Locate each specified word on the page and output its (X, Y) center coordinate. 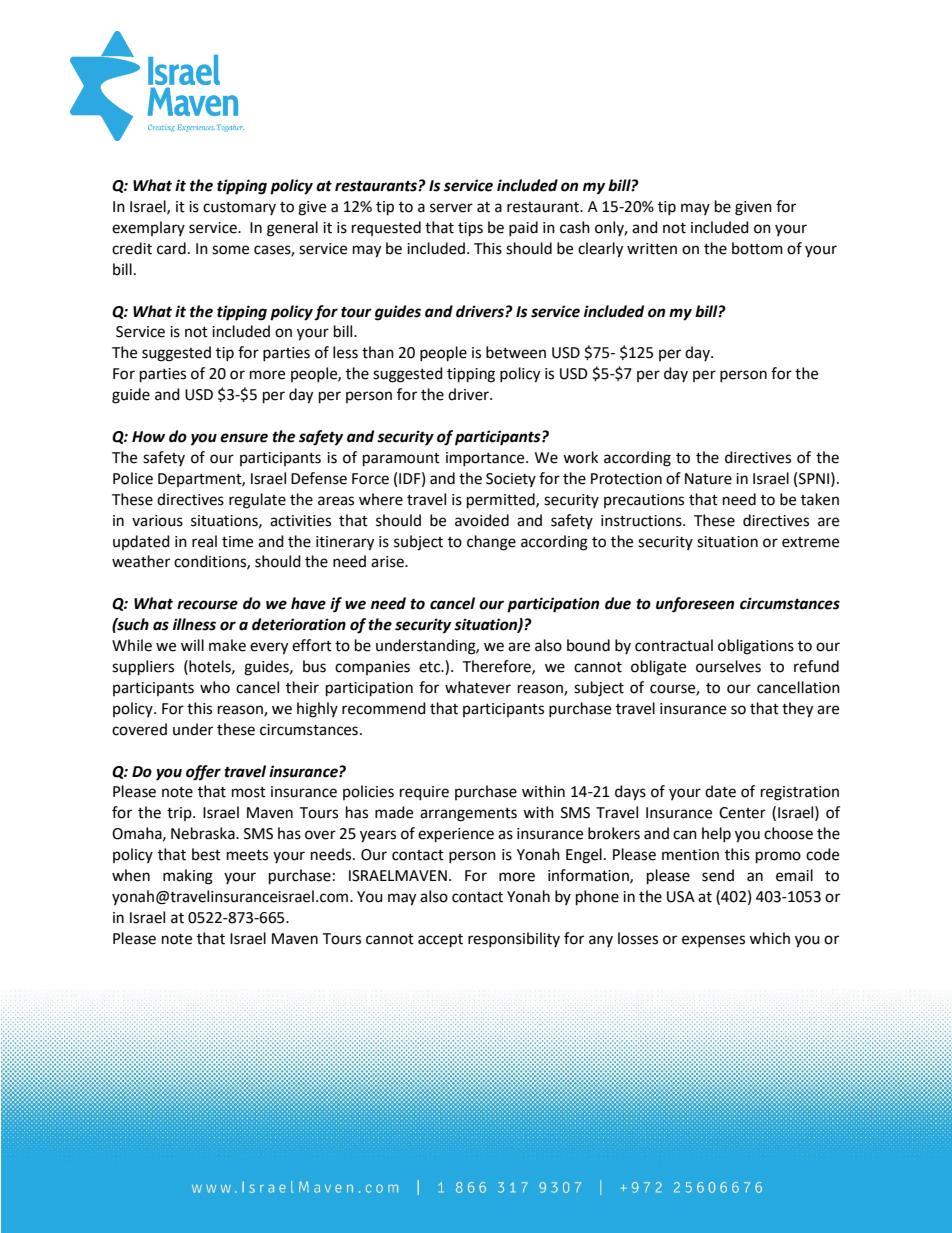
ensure (244, 438)
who (215, 687)
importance (486, 459)
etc (431, 667)
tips (470, 229)
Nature (708, 479)
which (769, 938)
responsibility (514, 939)
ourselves (728, 666)
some (230, 250)
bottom (757, 248)
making (188, 877)
